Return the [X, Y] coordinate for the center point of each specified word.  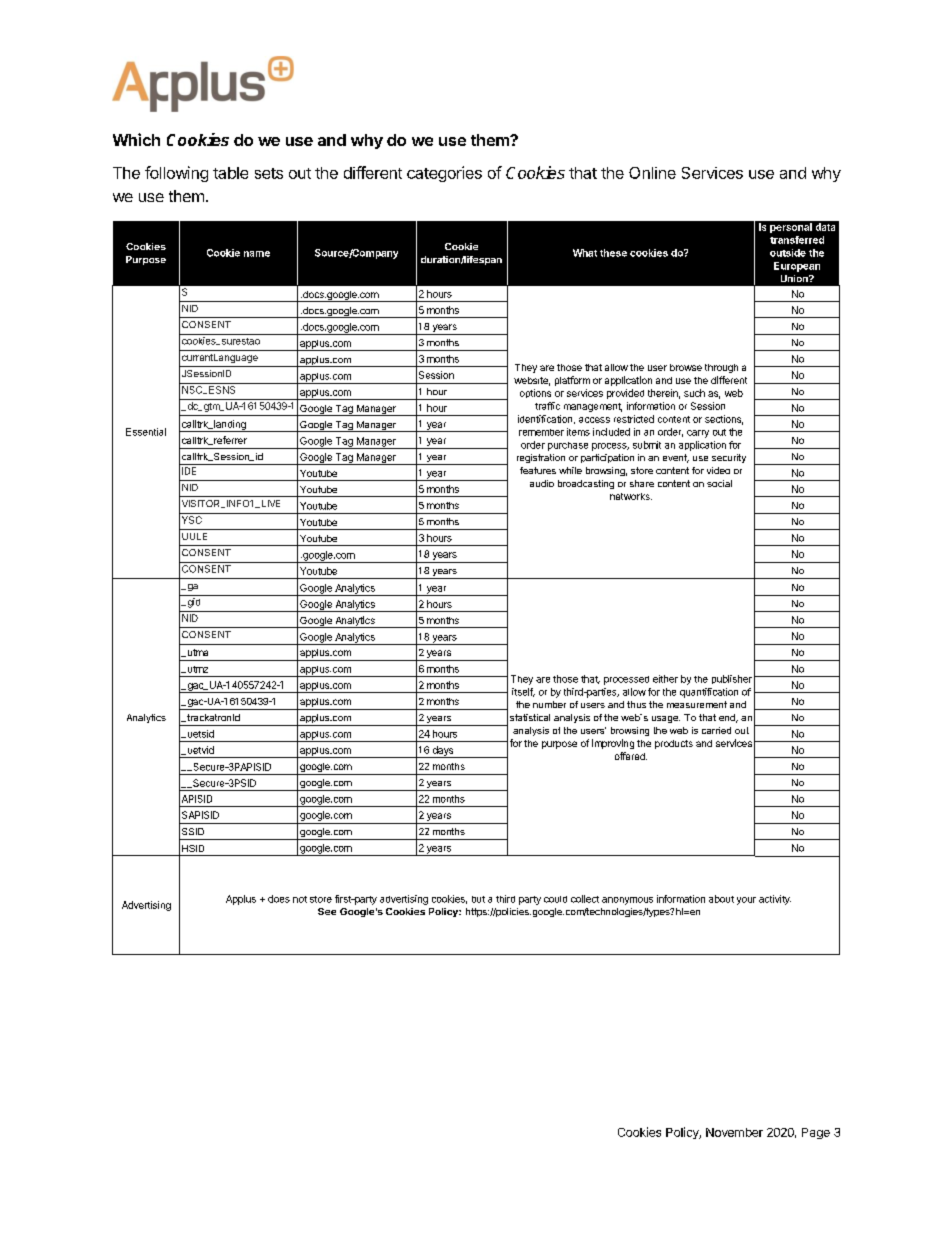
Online [652, 173]
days [443, 752]
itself [523, 692]
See [327, 911]
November [734, 1132]
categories [444, 174]
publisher [732, 679]
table [230, 173]
